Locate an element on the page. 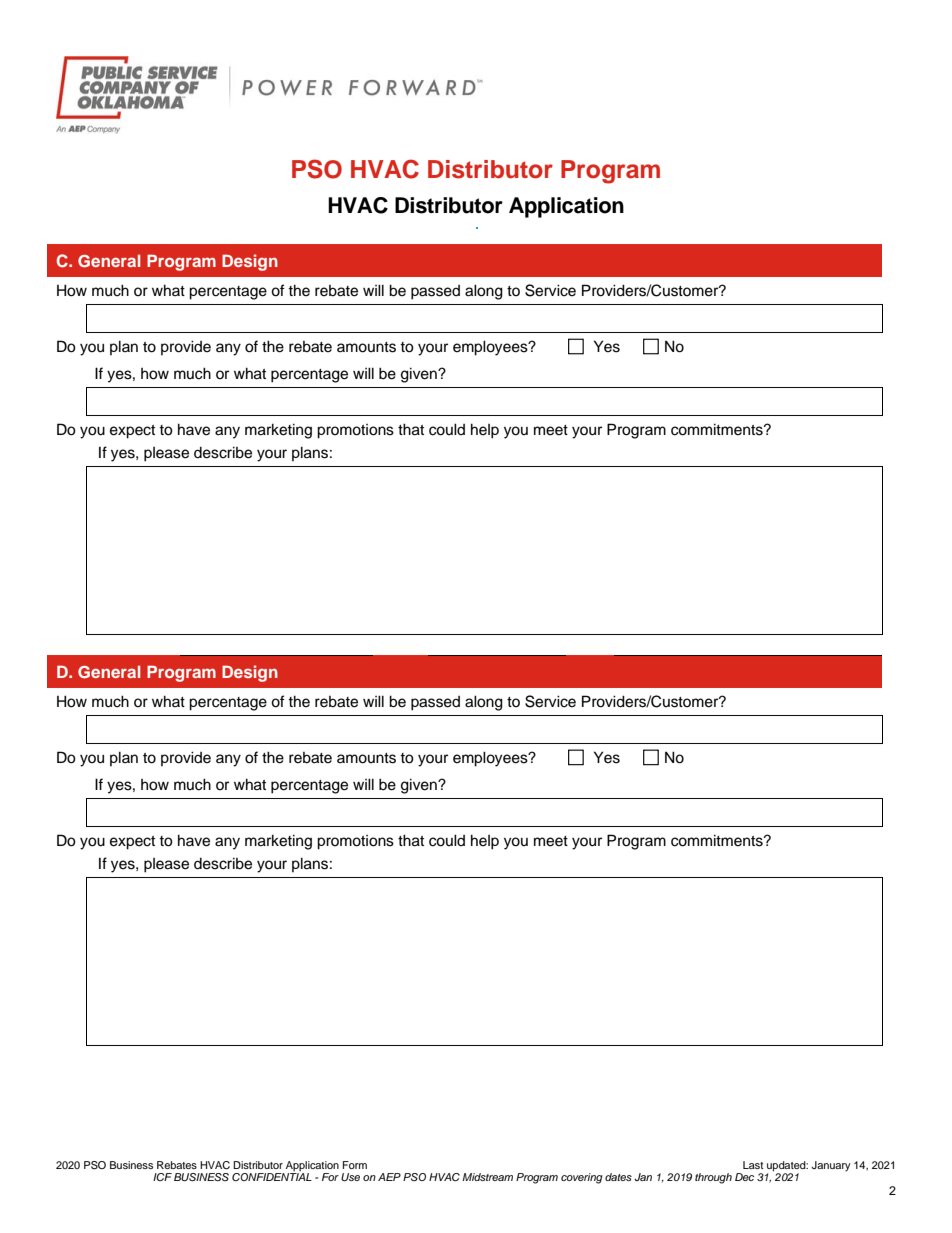 The image size is (952, 1233). covering is located at coordinates (582, 1178).
